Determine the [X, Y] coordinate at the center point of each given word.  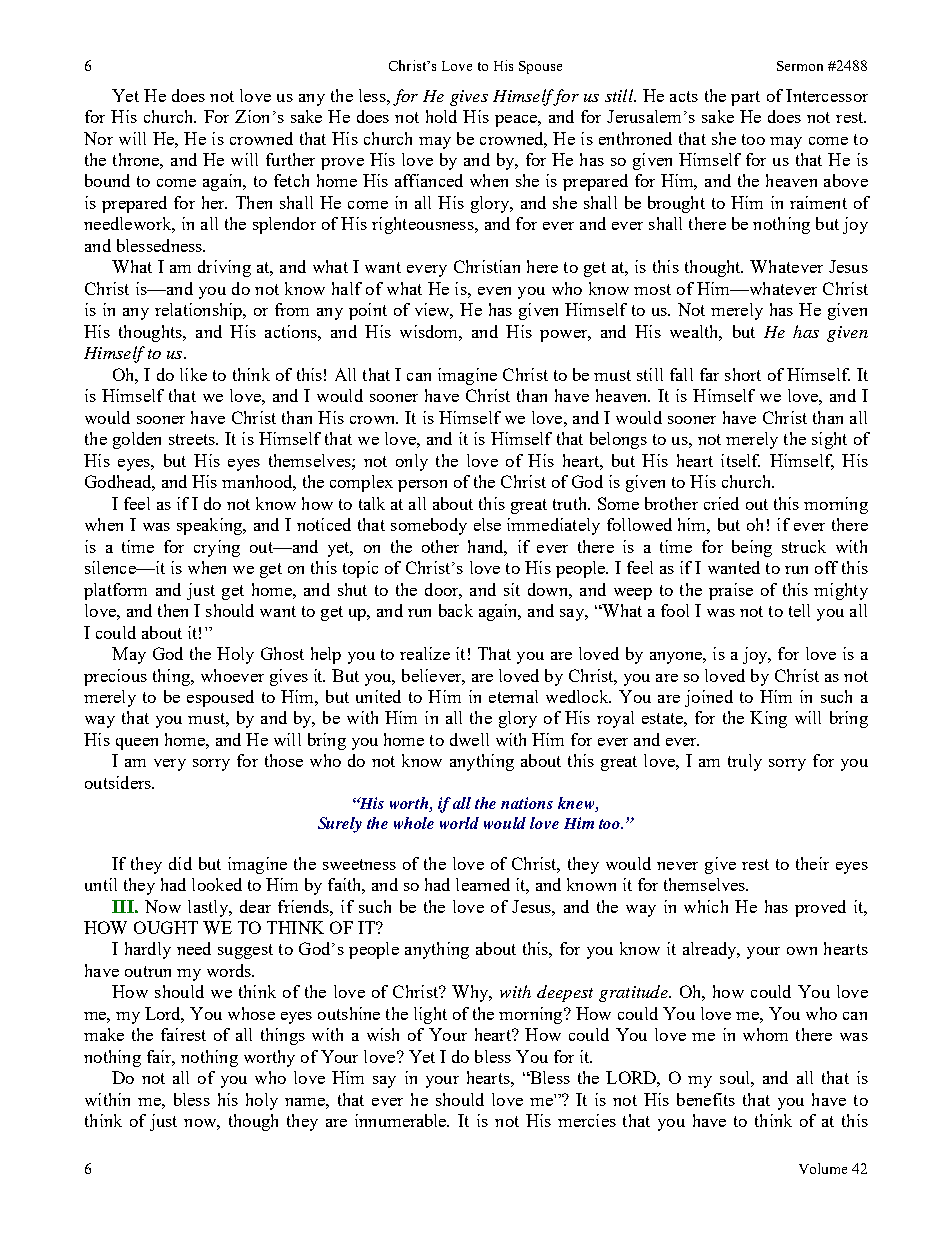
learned [483, 884]
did [180, 863]
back [456, 610]
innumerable [402, 1120]
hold [441, 116]
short [743, 374]
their [812, 863]
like [193, 374]
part [745, 98]
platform [115, 591]
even [494, 291]
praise [731, 591]
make [104, 1034]
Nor [98, 138]
